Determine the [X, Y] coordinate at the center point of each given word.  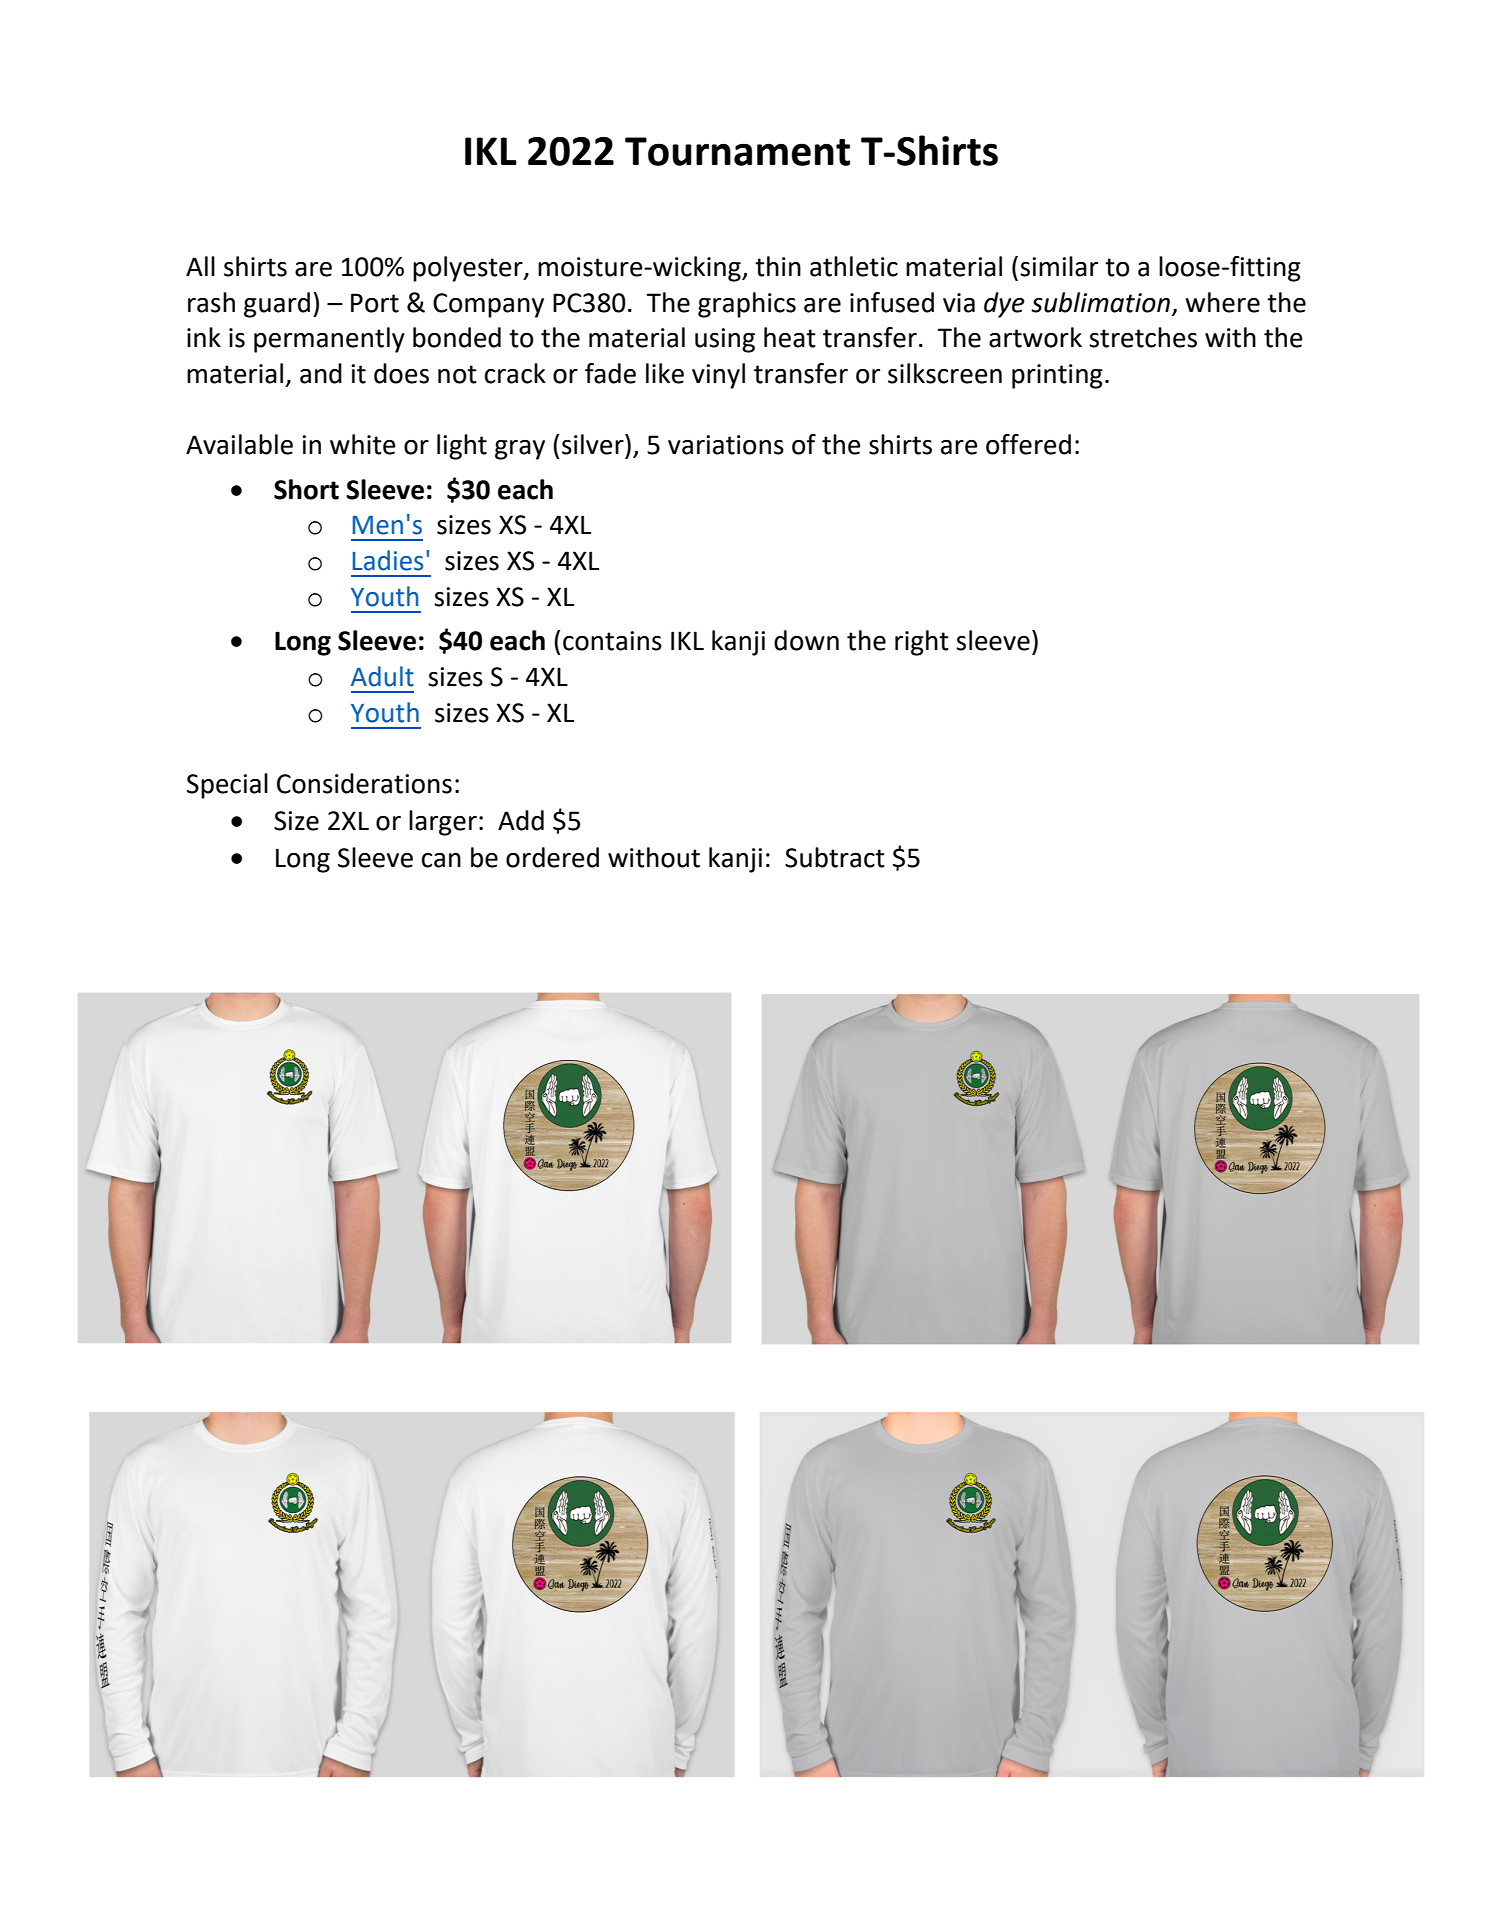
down [806, 640]
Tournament [737, 151]
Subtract [835, 857]
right [922, 643]
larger [443, 823]
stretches [1143, 337]
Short [306, 489]
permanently [329, 340]
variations [726, 445]
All [200, 266]
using [725, 340]
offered [1028, 444]
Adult [382, 676]
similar [1059, 266]
